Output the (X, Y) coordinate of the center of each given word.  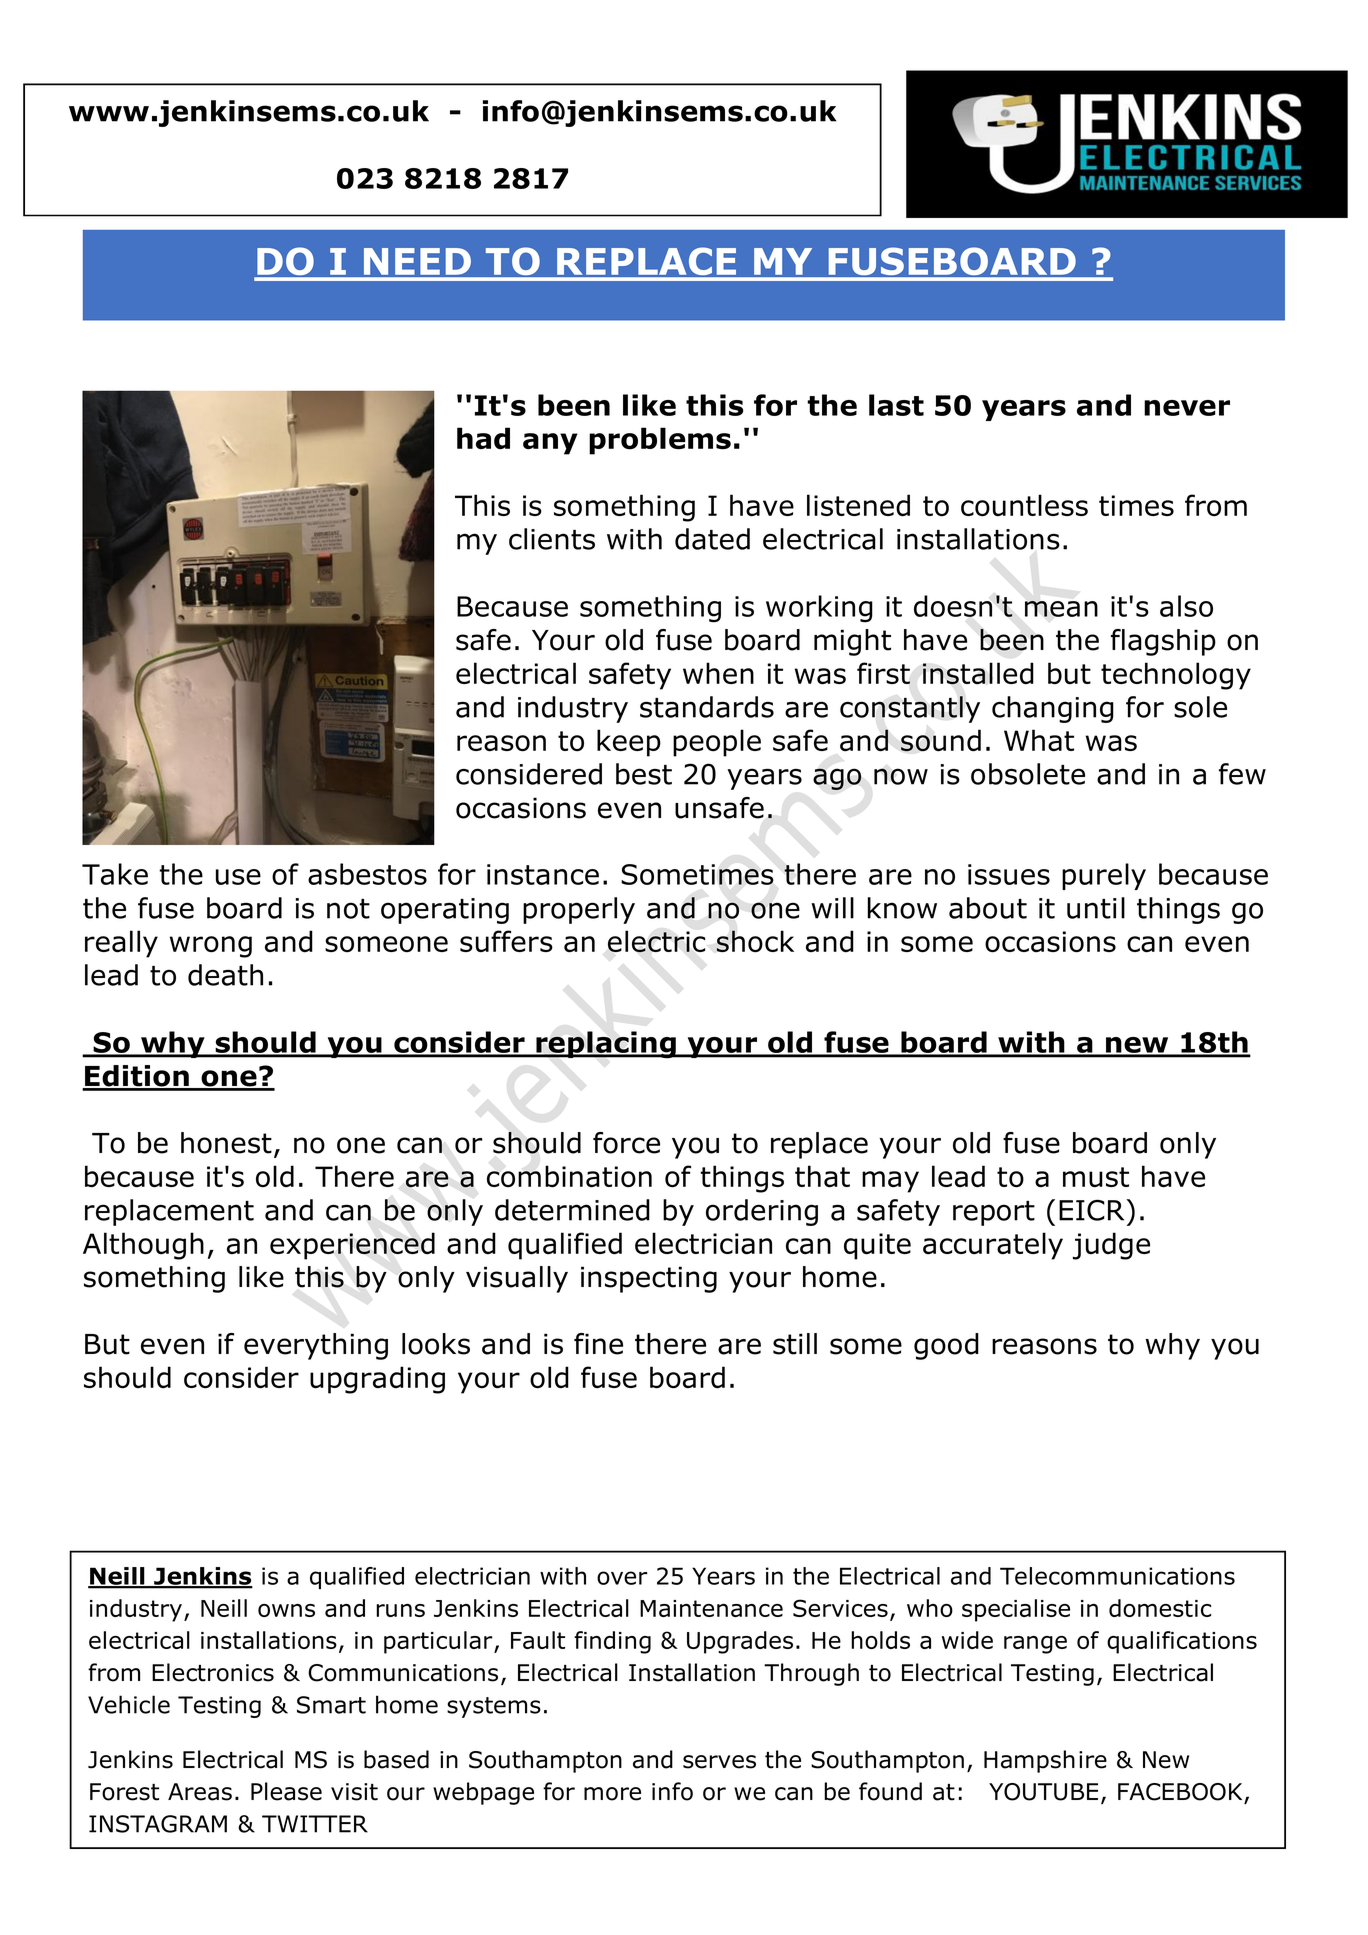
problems (660, 441)
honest (226, 1143)
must (1096, 1177)
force (626, 1143)
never (1187, 408)
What (1039, 740)
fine (598, 1344)
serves (719, 1762)
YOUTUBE (1043, 1792)
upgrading (377, 1380)
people (717, 743)
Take (115, 874)
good (946, 1346)
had (483, 438)
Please (286, 1791)
